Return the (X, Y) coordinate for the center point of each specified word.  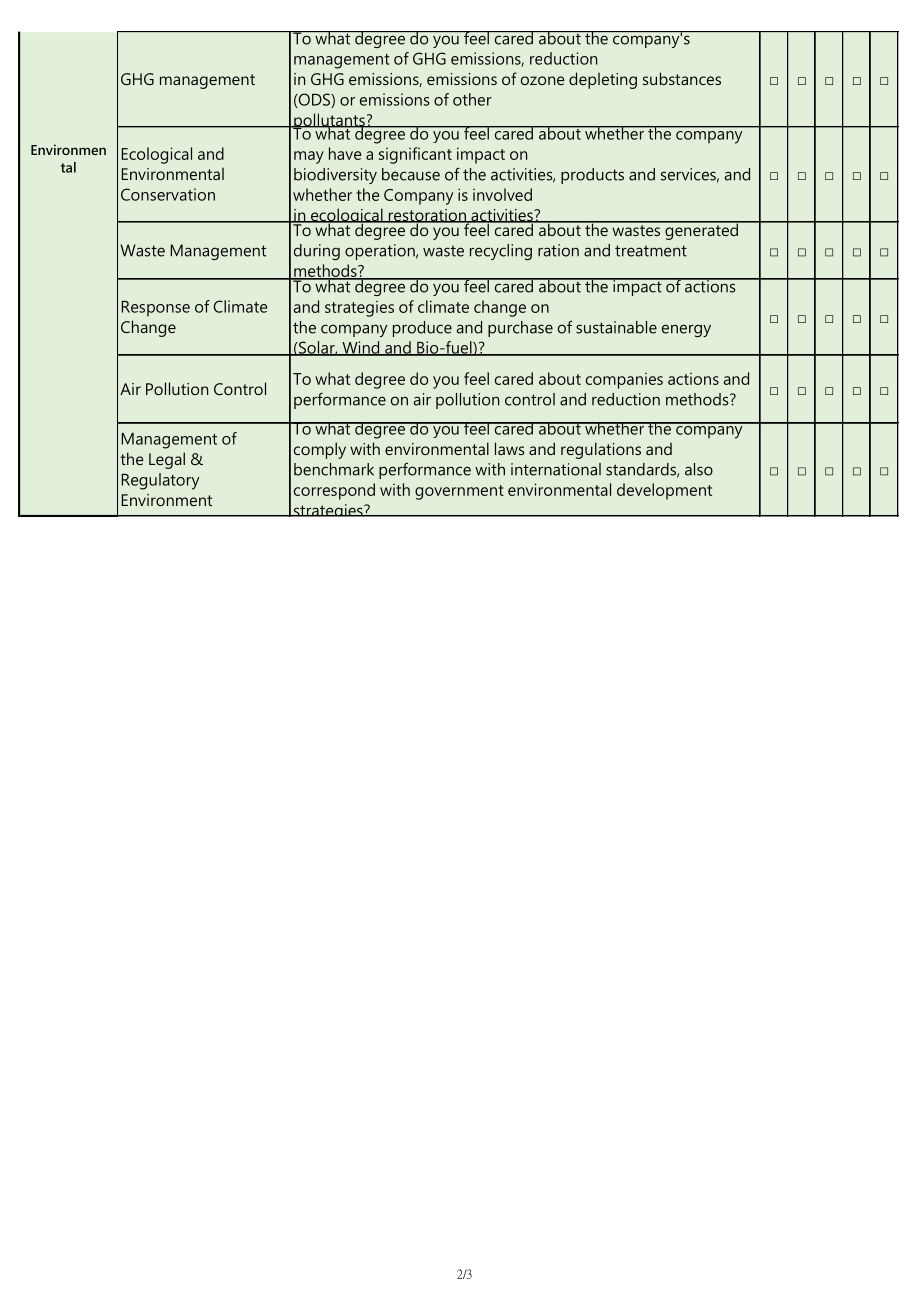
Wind (361, 348)
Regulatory (160, 481)
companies (624, 381)
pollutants (329, 122)
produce (422, 329)
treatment (651, 251)
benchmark (334, 469)
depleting (603, 80)
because (411, 174)
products (592, 176)
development (664, 491)
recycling (501, 252)
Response (156, 308)
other (472, 99)
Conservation (168, 194)
